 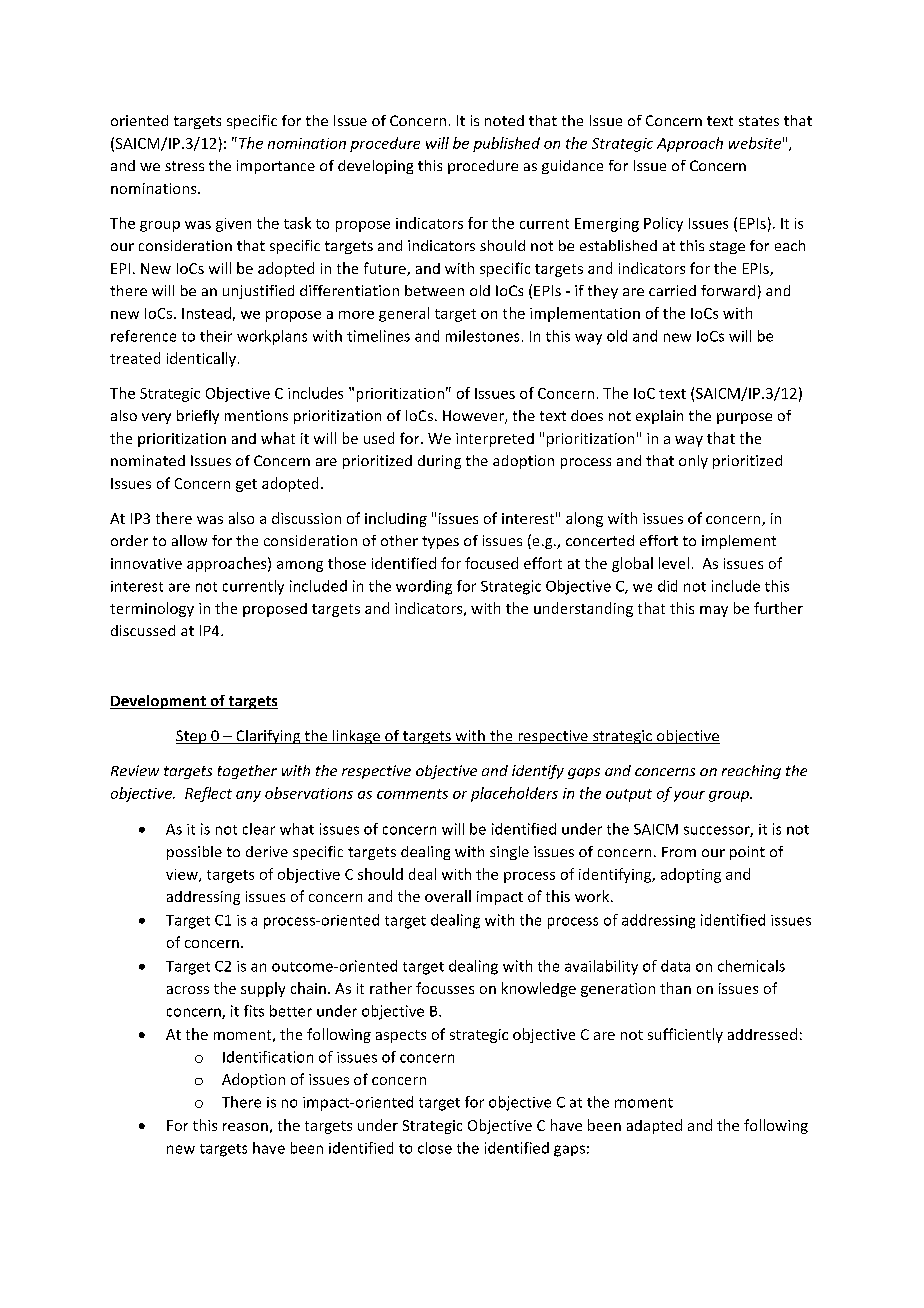 I want to click on may, so click(x=714, y=611).
